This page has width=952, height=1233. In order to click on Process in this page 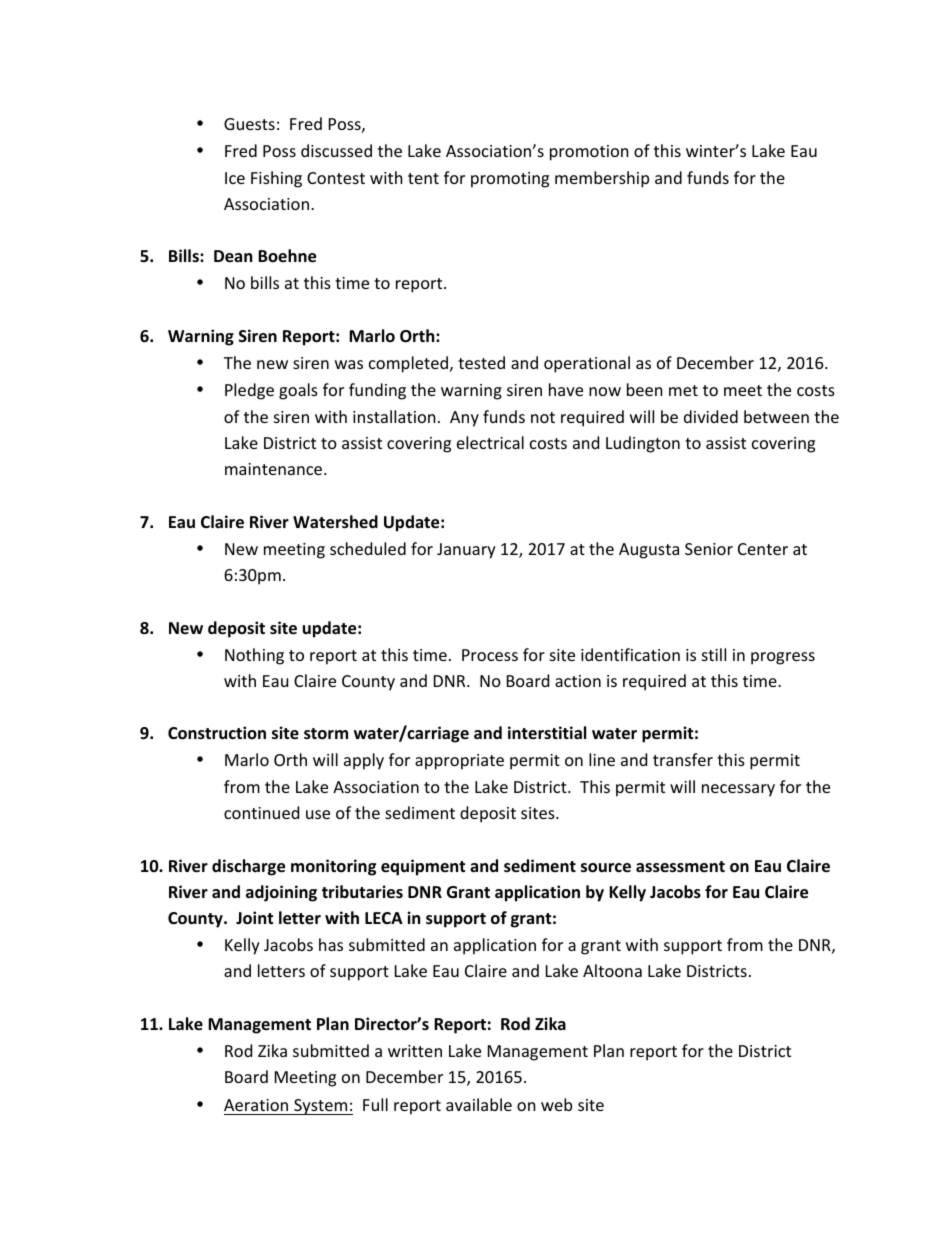, I will do `click(490, 655)`.
